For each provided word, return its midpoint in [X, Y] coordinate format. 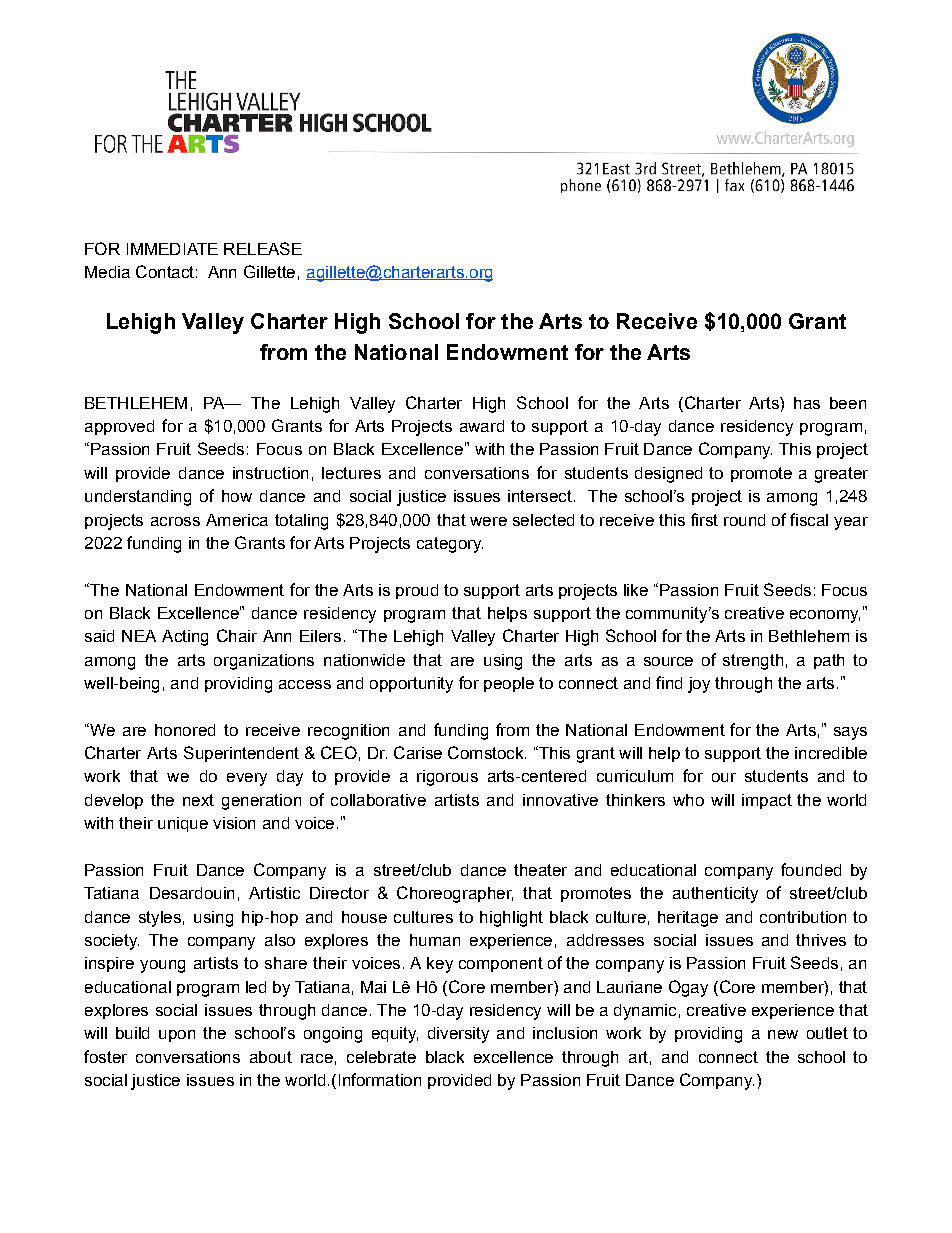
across [175, 521]
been [848, 403]
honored [185, 730]
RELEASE [263, 248]
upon [177, 1036]
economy [825, 616]
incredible [831, 753]
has [807, 403]
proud [417, 591]
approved [119, 427]
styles [160, 919]
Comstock [487, 752]
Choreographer [455, 894]
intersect [540, 496]
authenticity [715, 895]
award [482, 426]
